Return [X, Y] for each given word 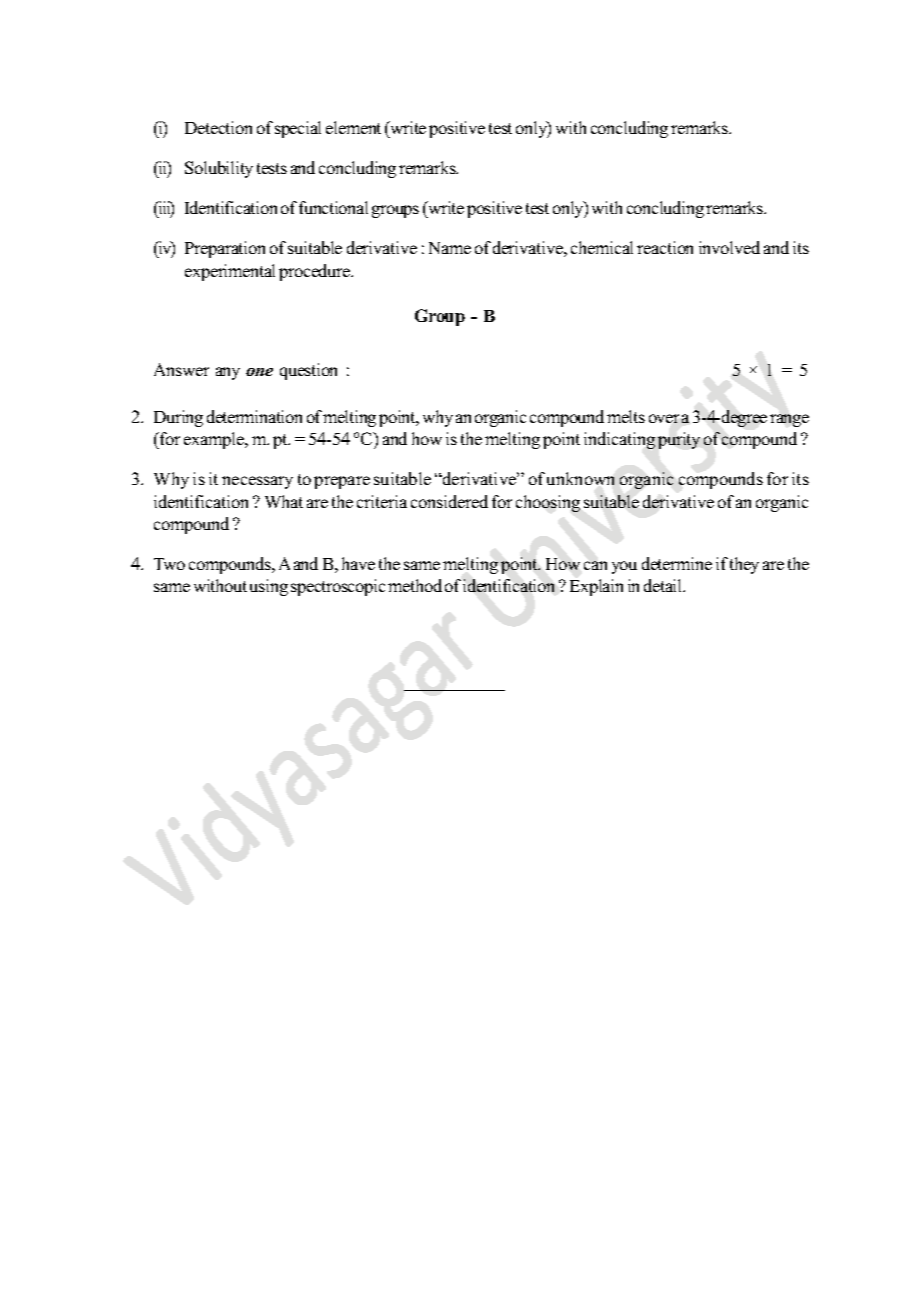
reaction [665, 247]
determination [254, 416]
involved [729, 247]
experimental [230, 272]
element [353, 127]
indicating [619, 440]
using [269, 587]
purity [679, 440]
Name [450, 248]
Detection [218, 127]
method [415, 585]
